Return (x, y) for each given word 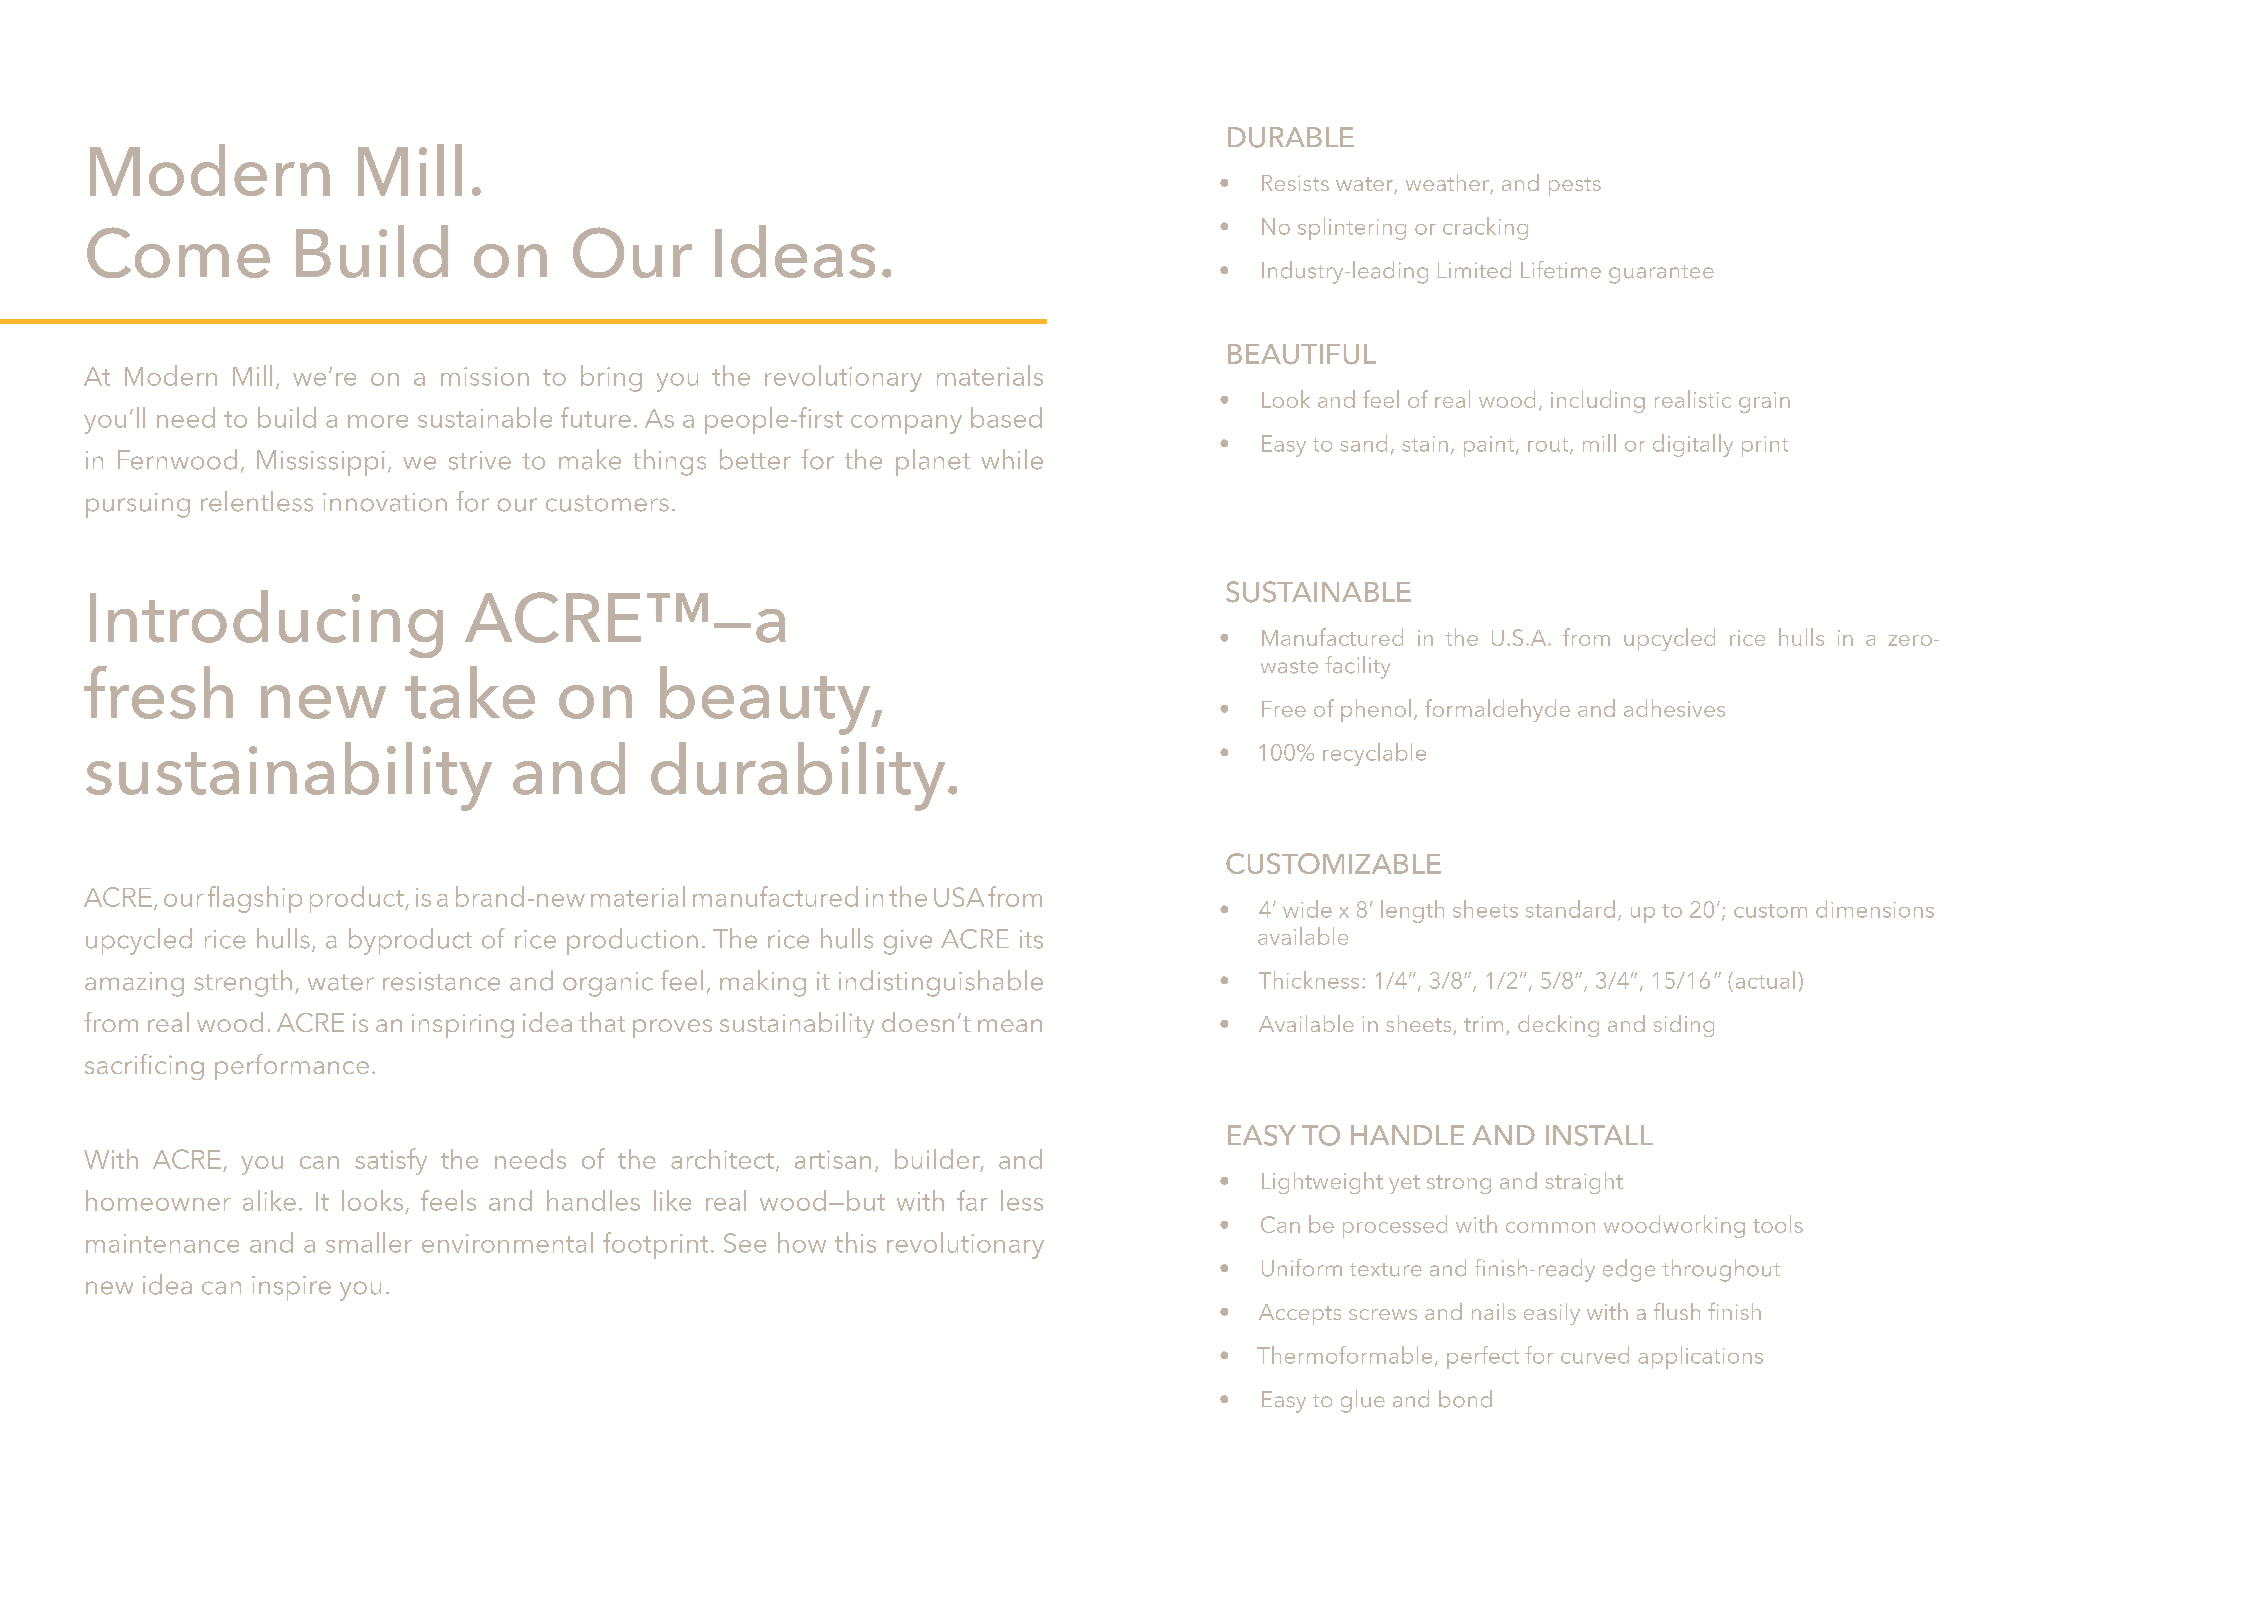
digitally (1693, 445)
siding (1684, 1026)
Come (178, 252)
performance (292, 1067)
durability (798, 776)
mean (1010, 1025)
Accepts (1300, 1314)
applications (1700, 1357)
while (1012, 459)
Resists (1295, 183)
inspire (291, 1288)
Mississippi (321, 463)
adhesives (1674, 708)
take (470, 692)
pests (1575, 186)
